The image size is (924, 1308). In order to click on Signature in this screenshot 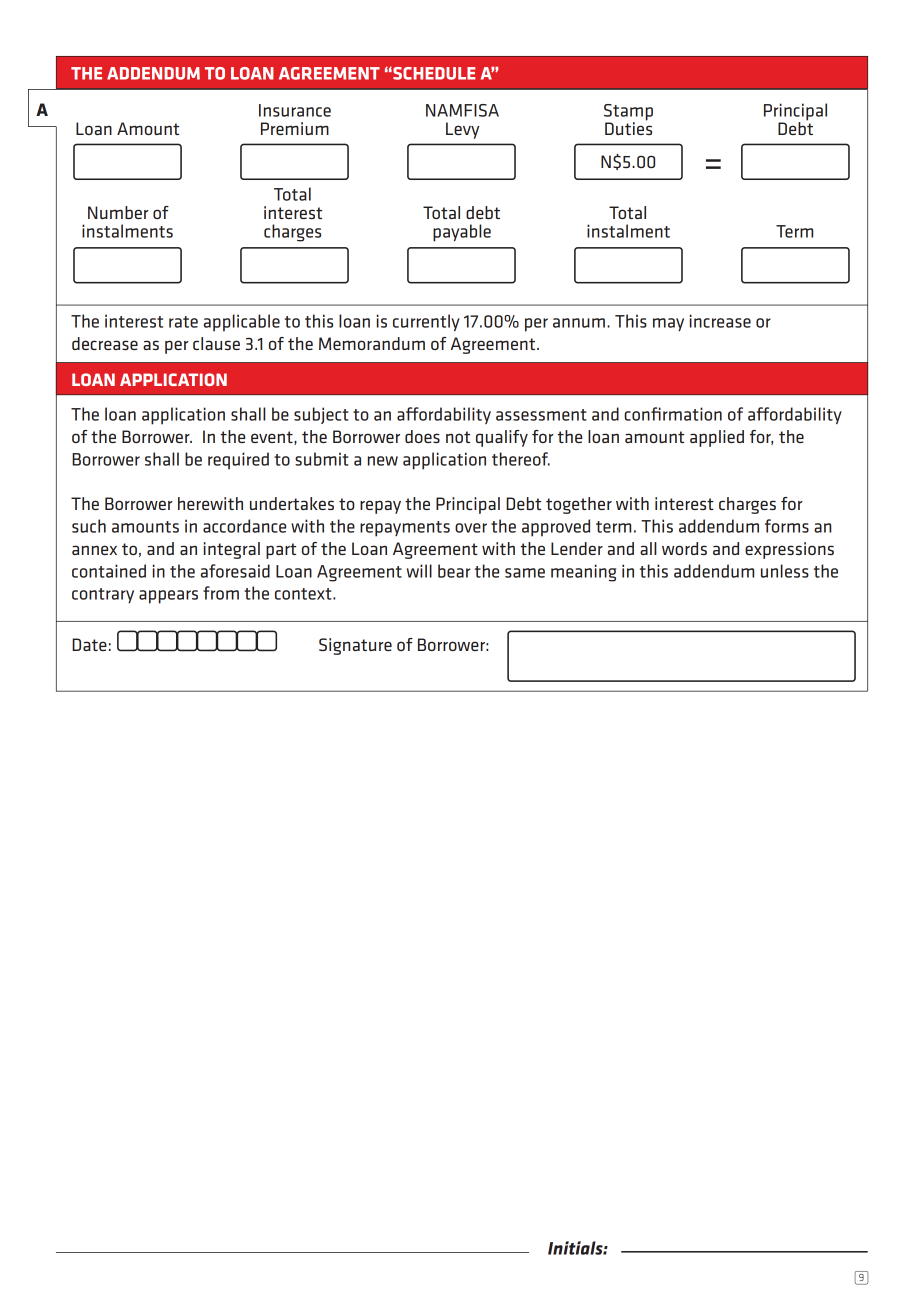, I will do `click(355, 646)`.
